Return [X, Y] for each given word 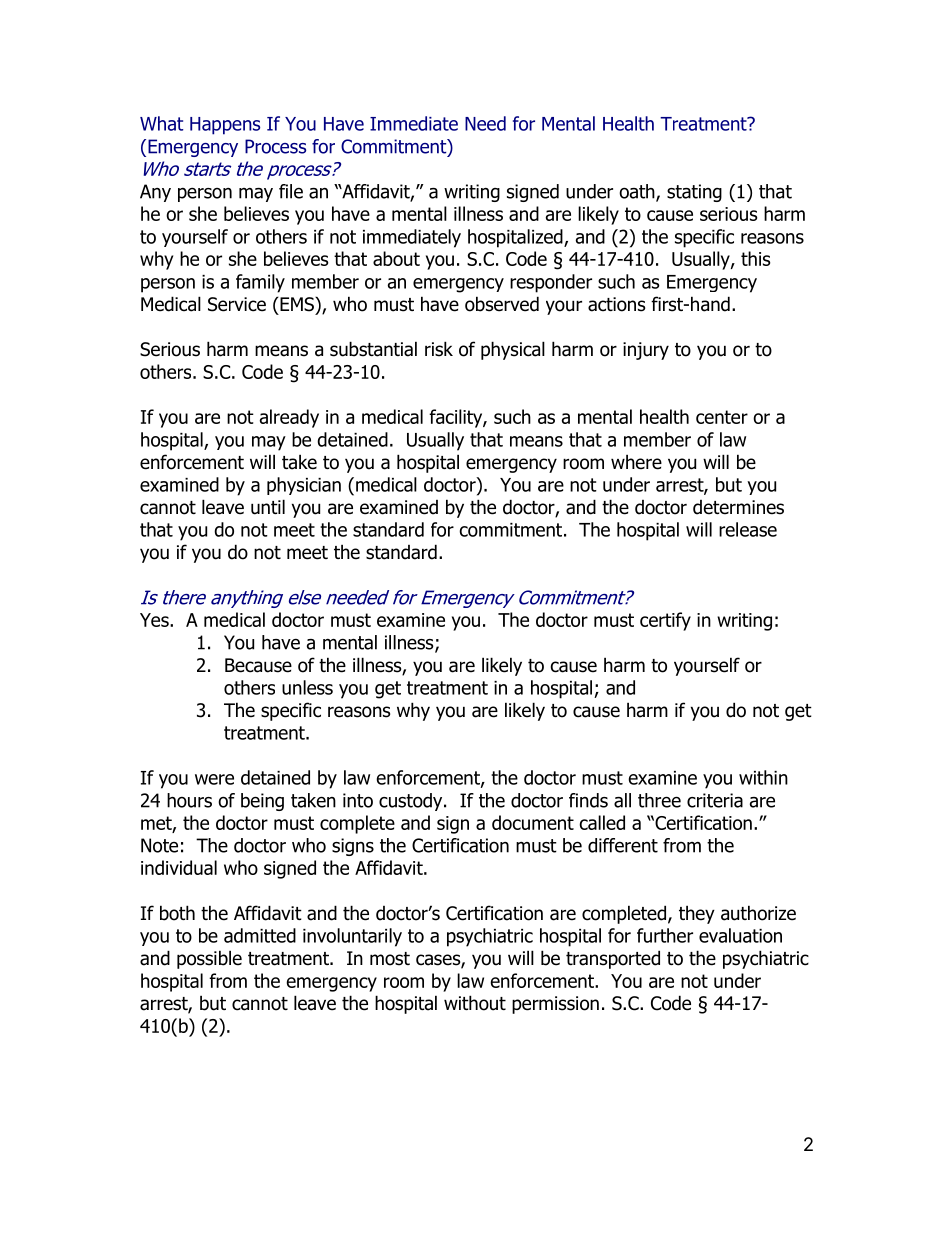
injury [646, 351]
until [268, 507]
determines [738, 507]
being [262, 802]
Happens [225, 126]
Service [237, 304]
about [396, 258]
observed [502, 304]
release [748, 529]
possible [209, 959]
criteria [715, 800]
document [533, 822]
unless [307, 687]
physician [304, 486]
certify [665, 621]
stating [694, 193]
